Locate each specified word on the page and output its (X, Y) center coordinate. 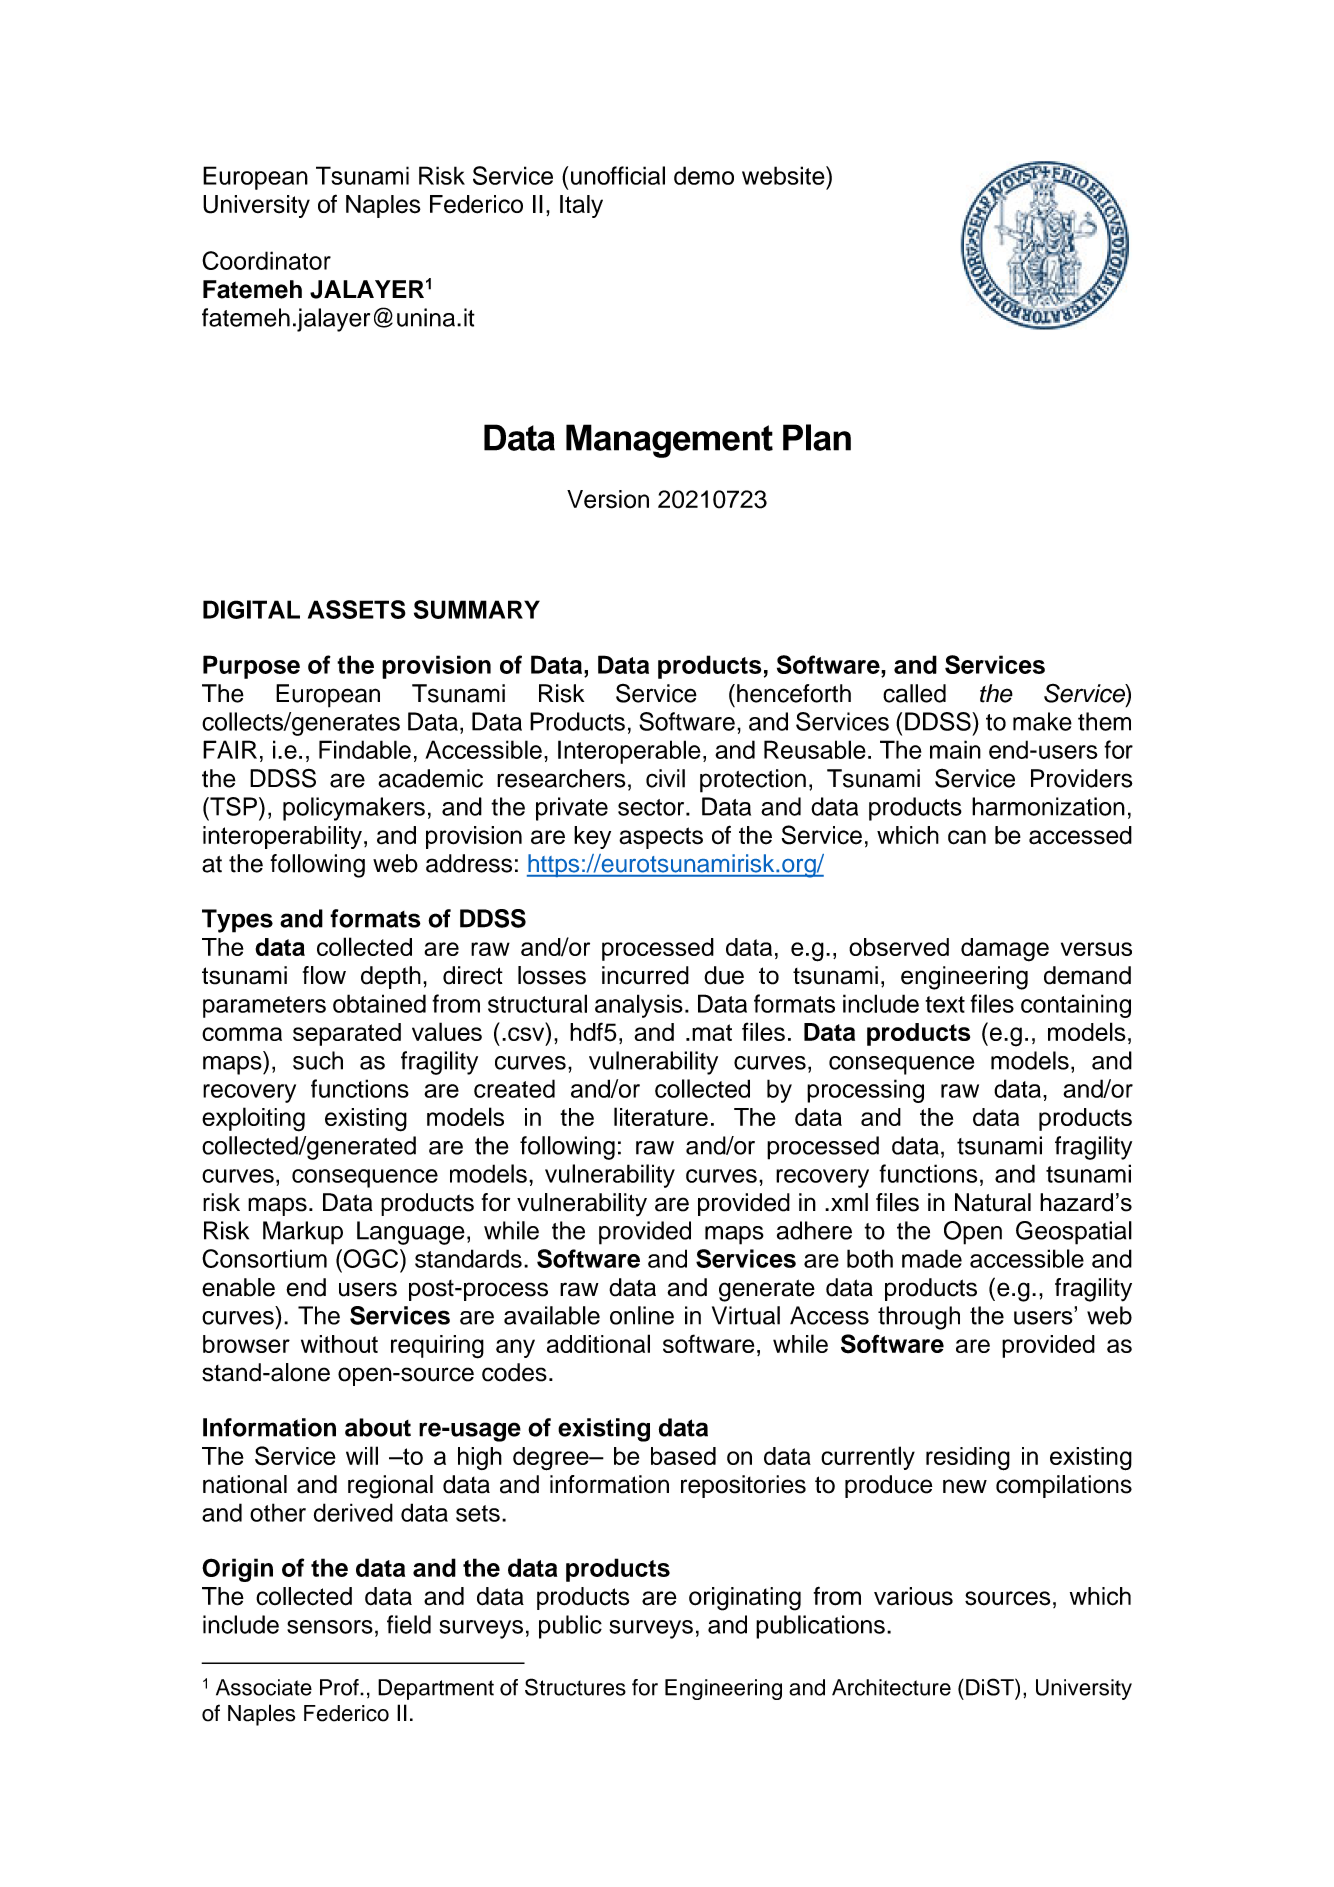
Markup (303, 1233)
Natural (993, 1202)
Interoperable (629, 752)
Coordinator (266, 260)
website (784, 175)
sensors (330, 1627)
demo (704, 175)
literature (661, 1116)
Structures (575, 1687)
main (955, 749)
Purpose (251, 667)
